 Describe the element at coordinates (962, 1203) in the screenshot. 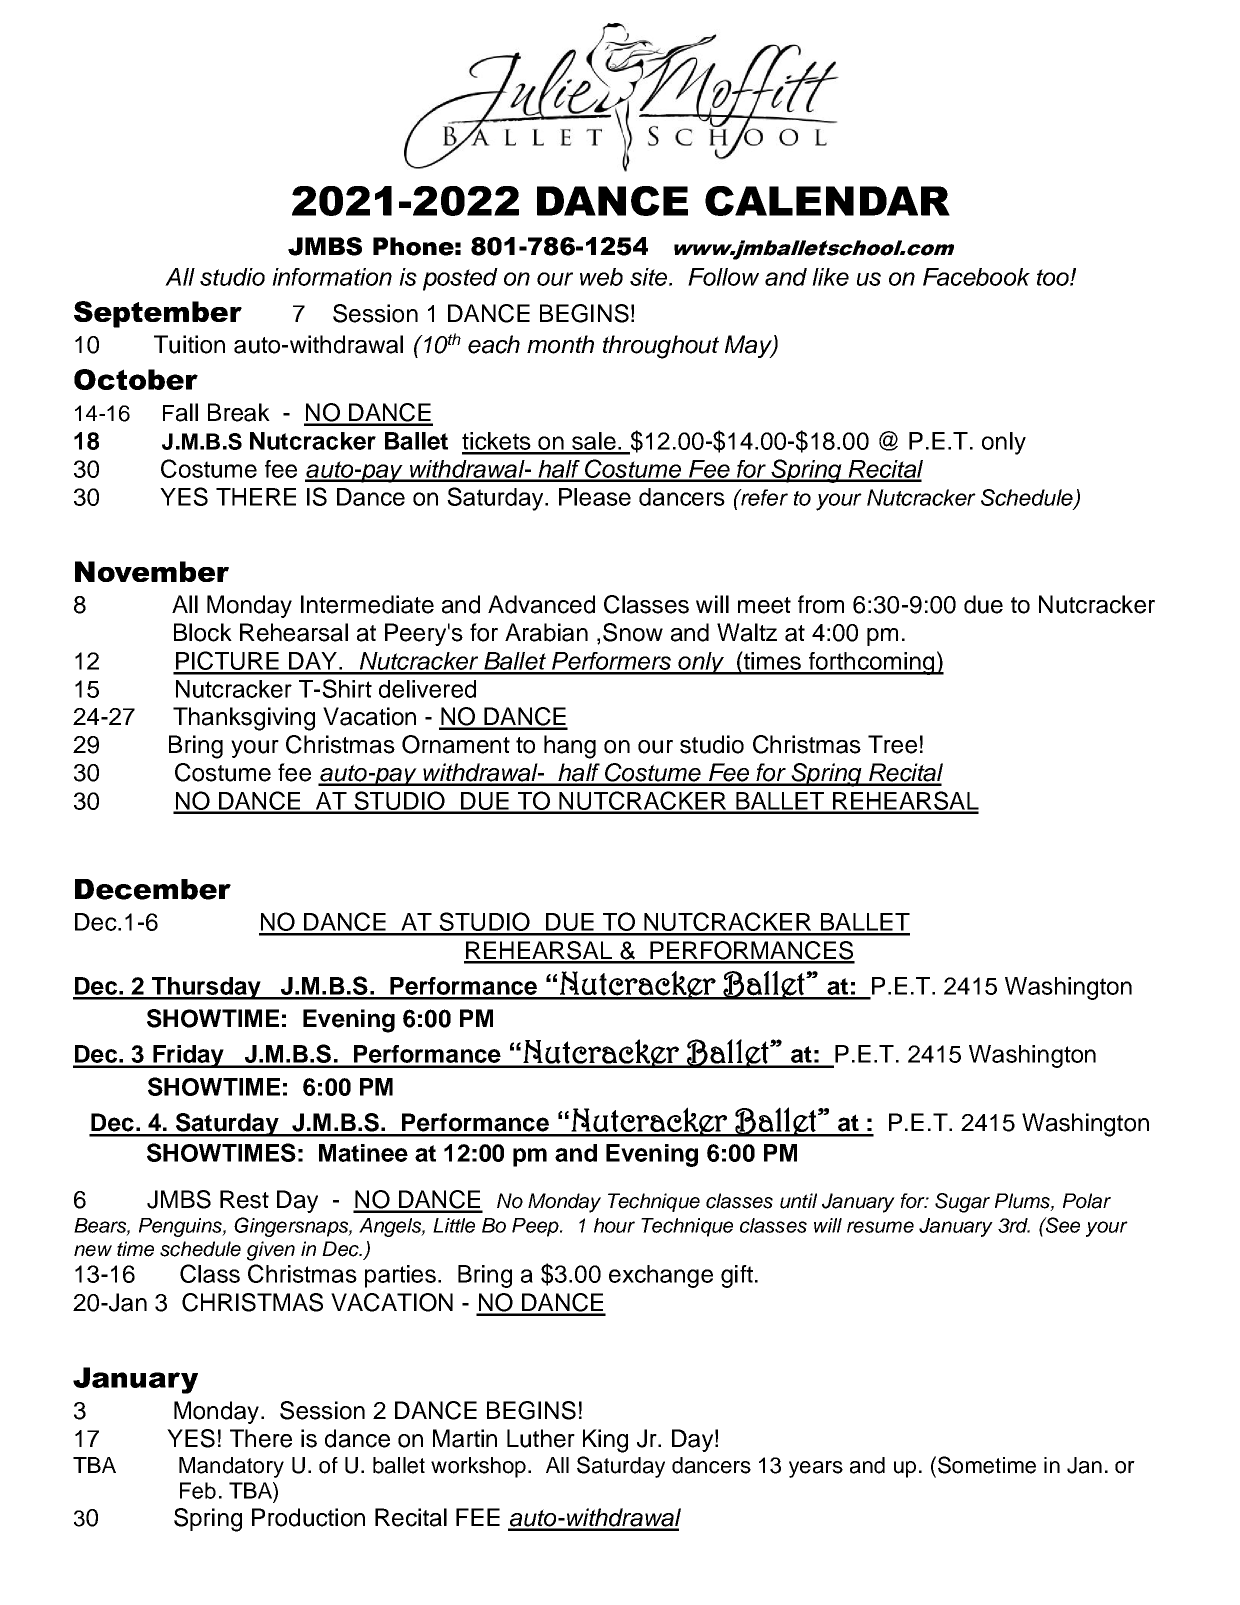

I see `Sugar` at that location.
